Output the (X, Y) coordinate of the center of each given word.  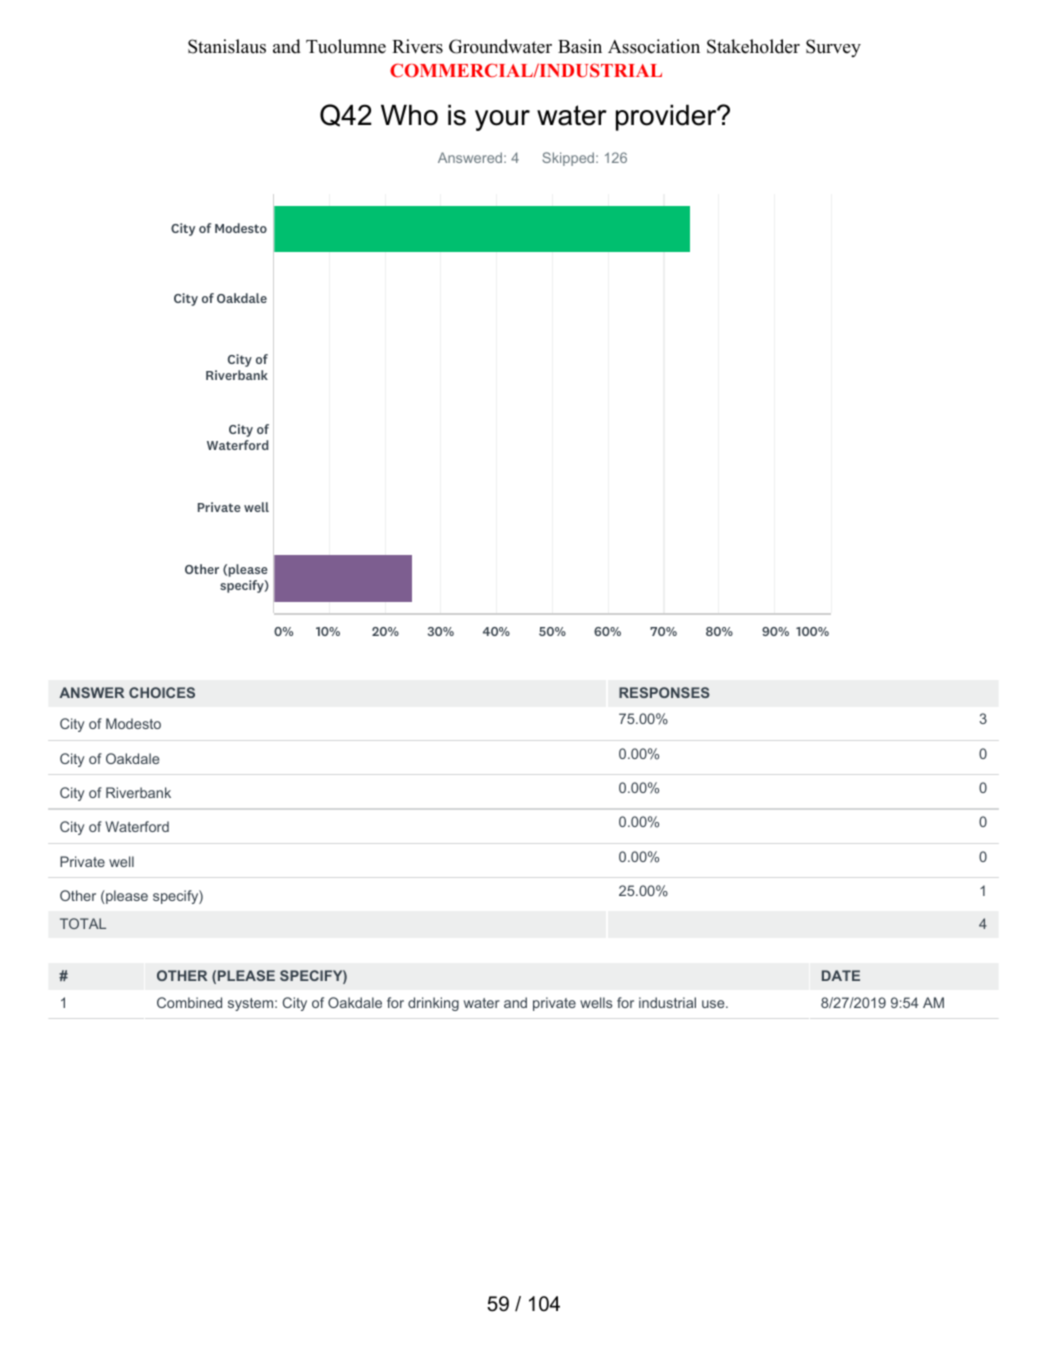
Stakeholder (753, 46)
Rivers (417, 46)
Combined (189, 1002)
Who (409, 115)
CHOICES (162, 692)
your (502, 120)
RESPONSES (664, 692)
